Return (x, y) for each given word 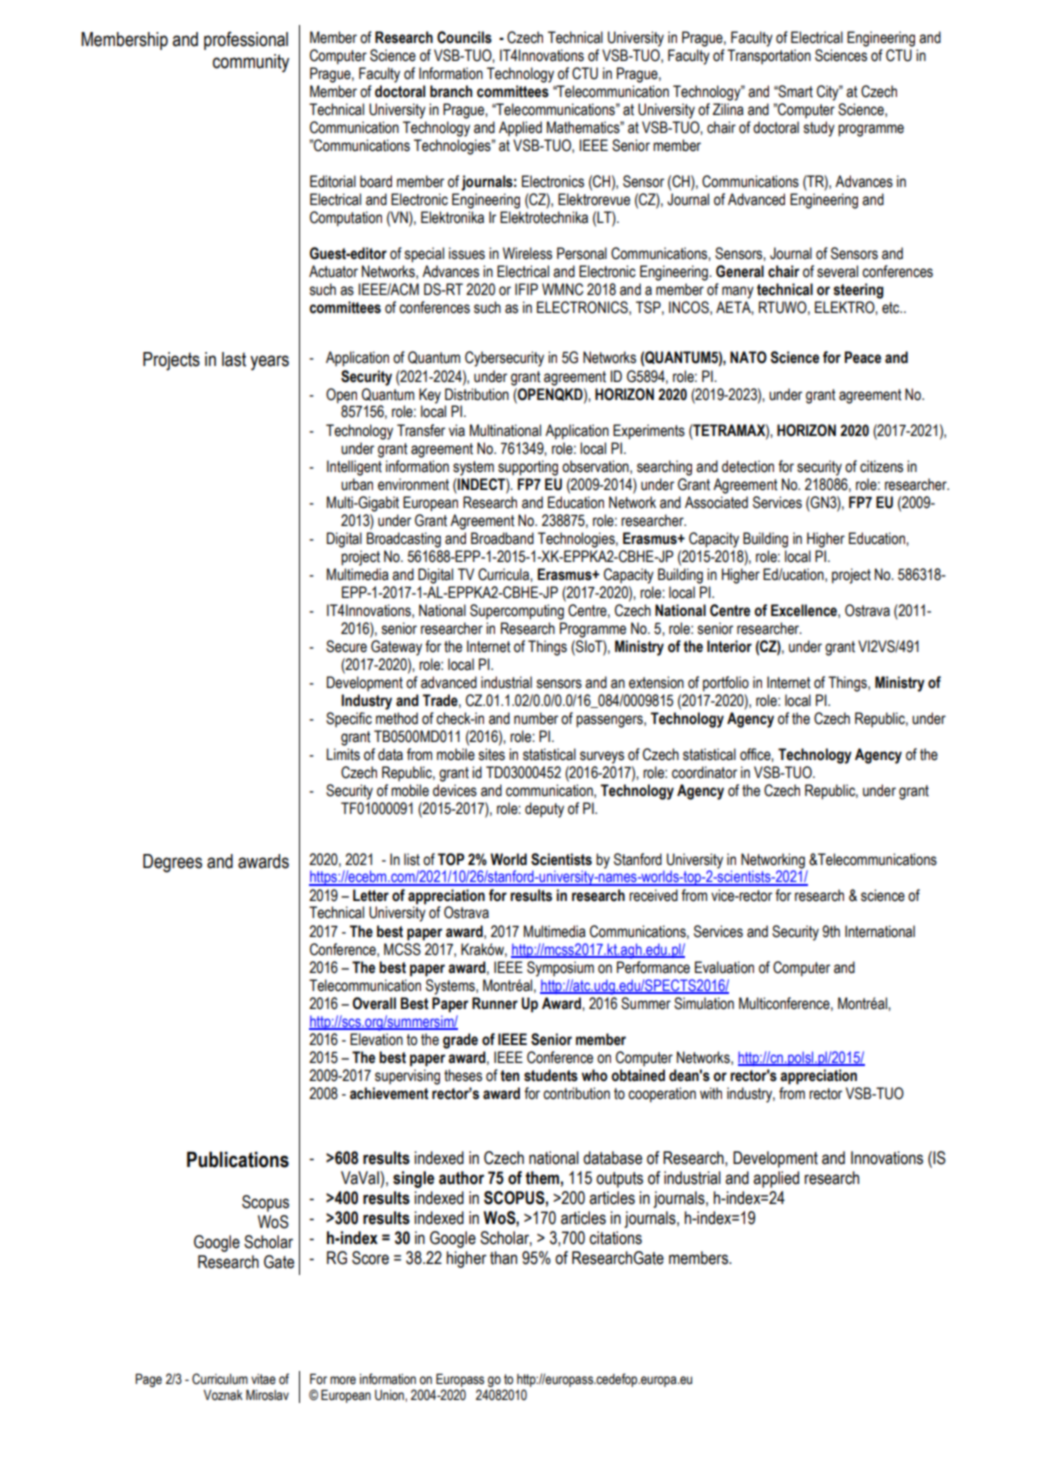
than (503, 1258)
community (251, 63)
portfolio (726, 684)
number (536, 718)
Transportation (769, 56)
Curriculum (220, 1379)
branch (451, 91)
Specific (349, 719)
